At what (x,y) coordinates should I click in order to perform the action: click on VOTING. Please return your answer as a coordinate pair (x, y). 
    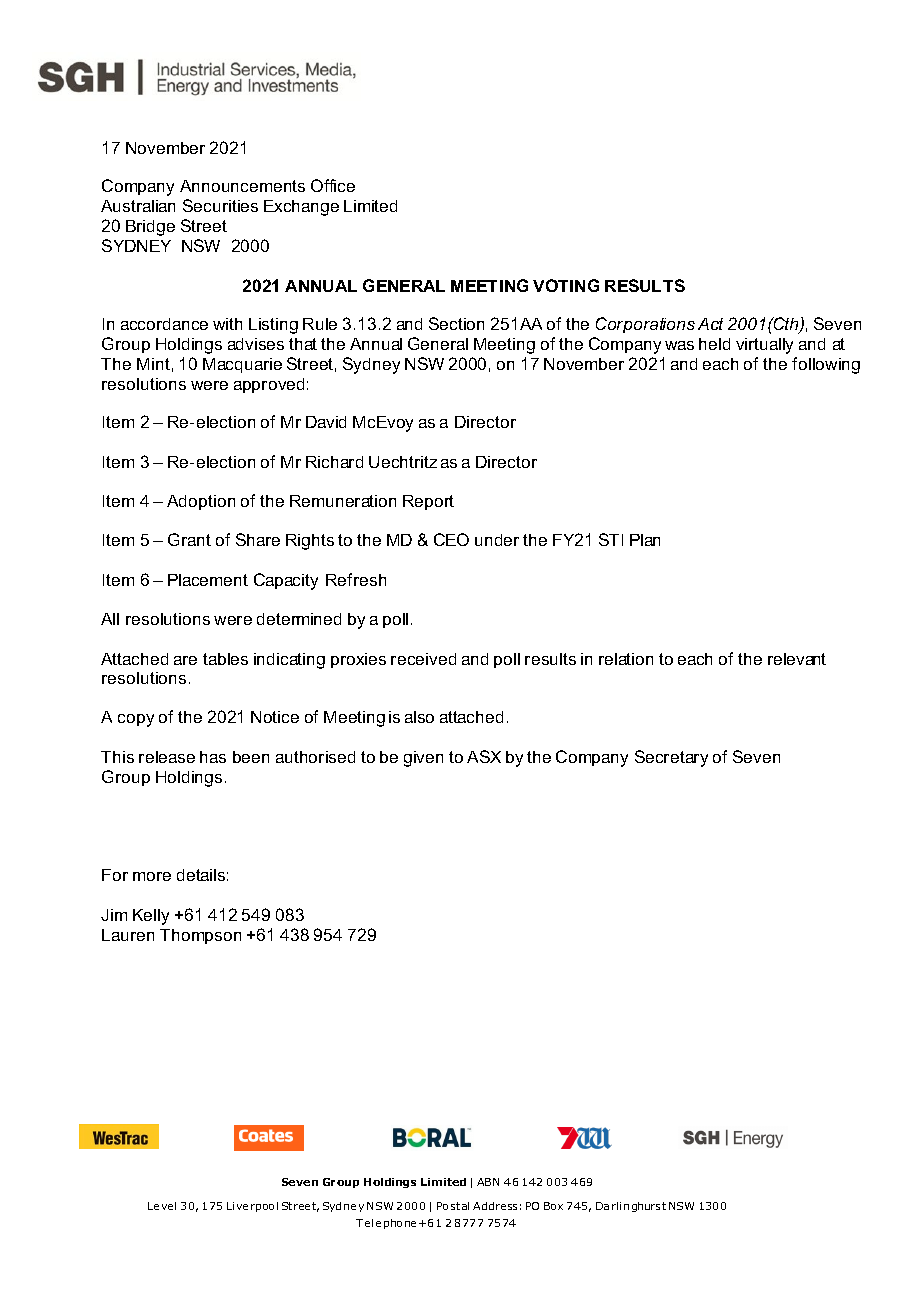
    Looking at the image, I should click on (566, 285).
